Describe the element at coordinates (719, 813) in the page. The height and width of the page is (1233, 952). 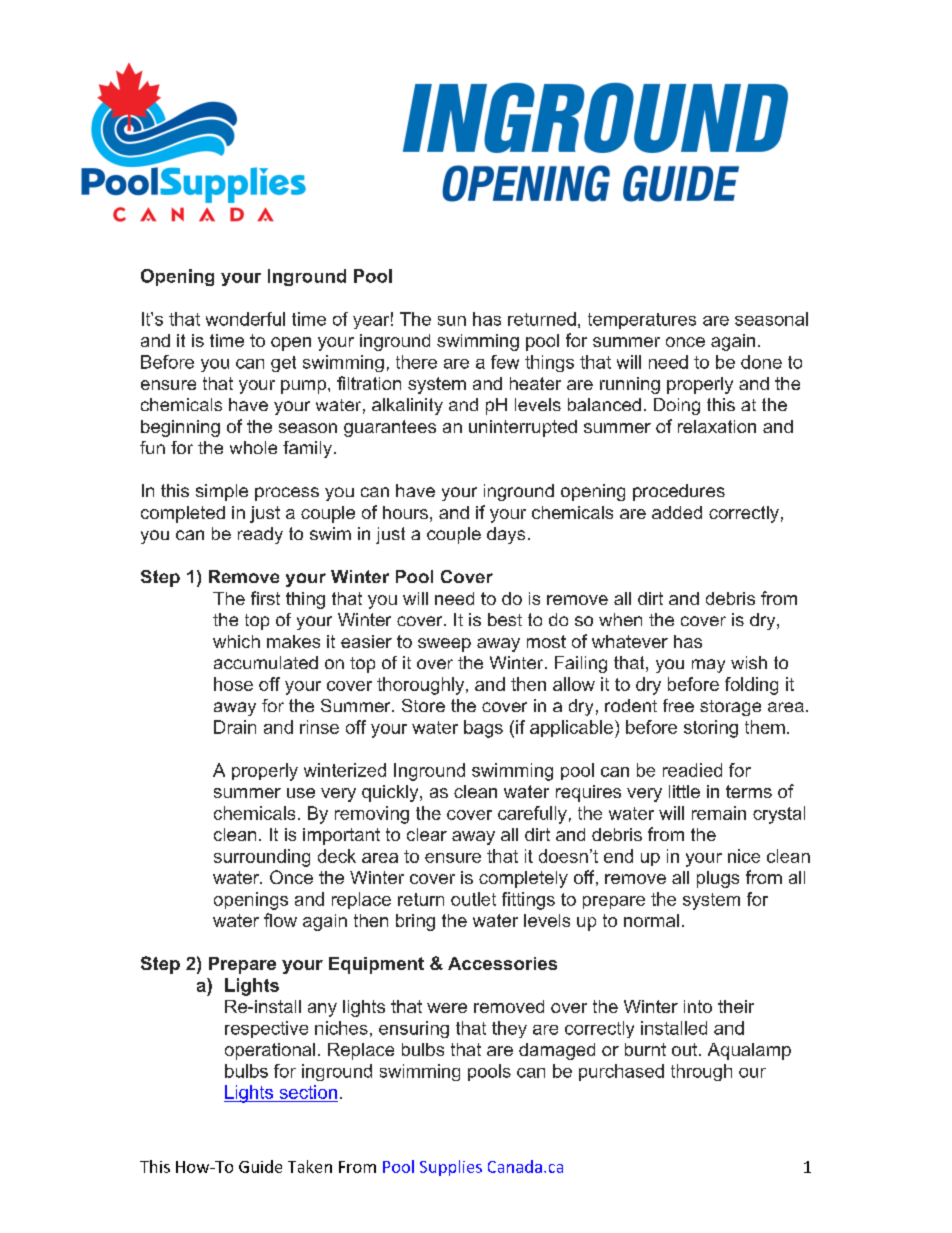
I see `remain` at that location.
